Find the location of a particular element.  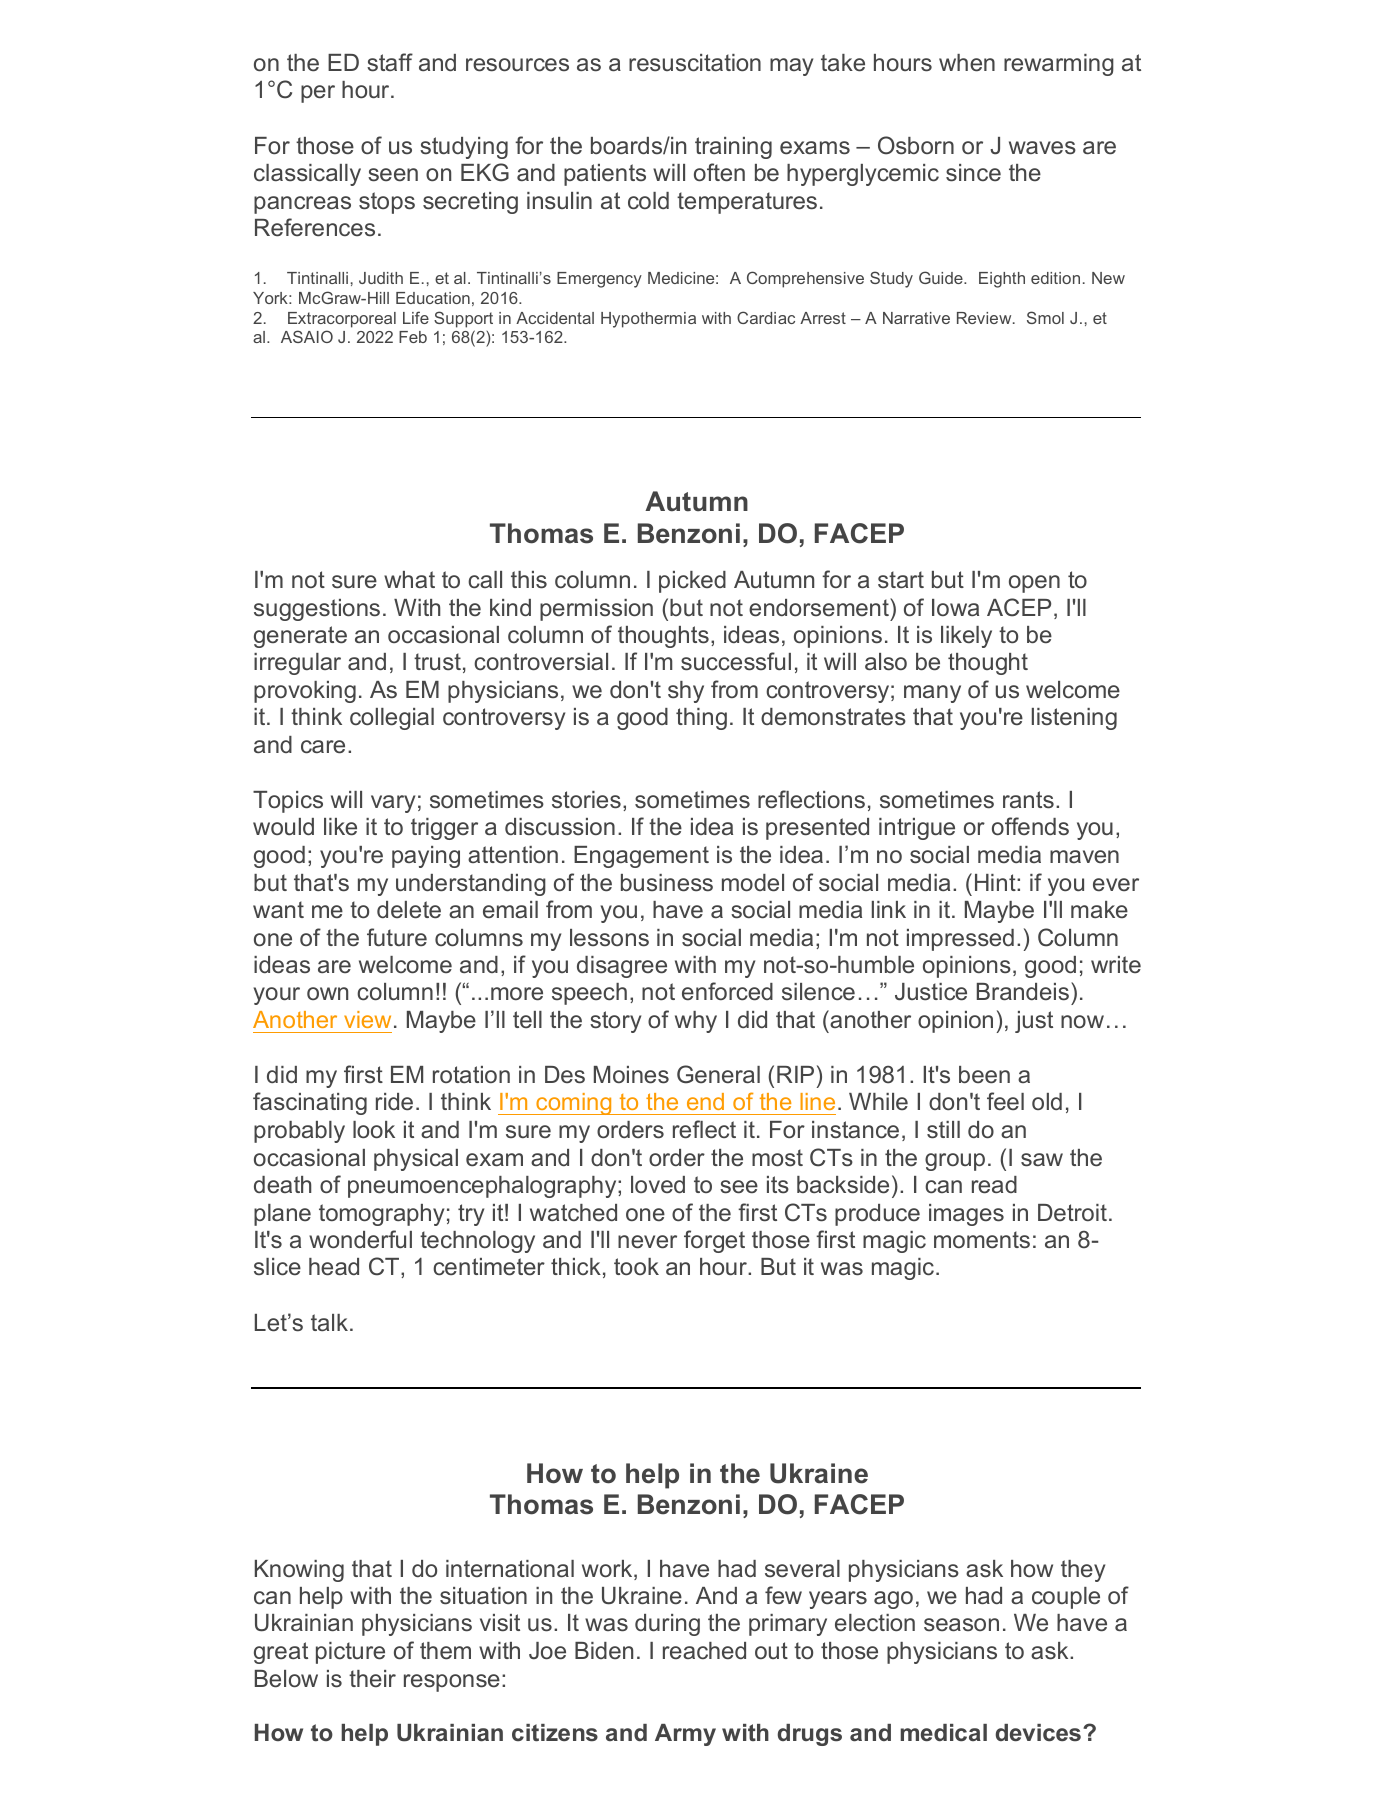

business is located at coordinates (667, 883).
